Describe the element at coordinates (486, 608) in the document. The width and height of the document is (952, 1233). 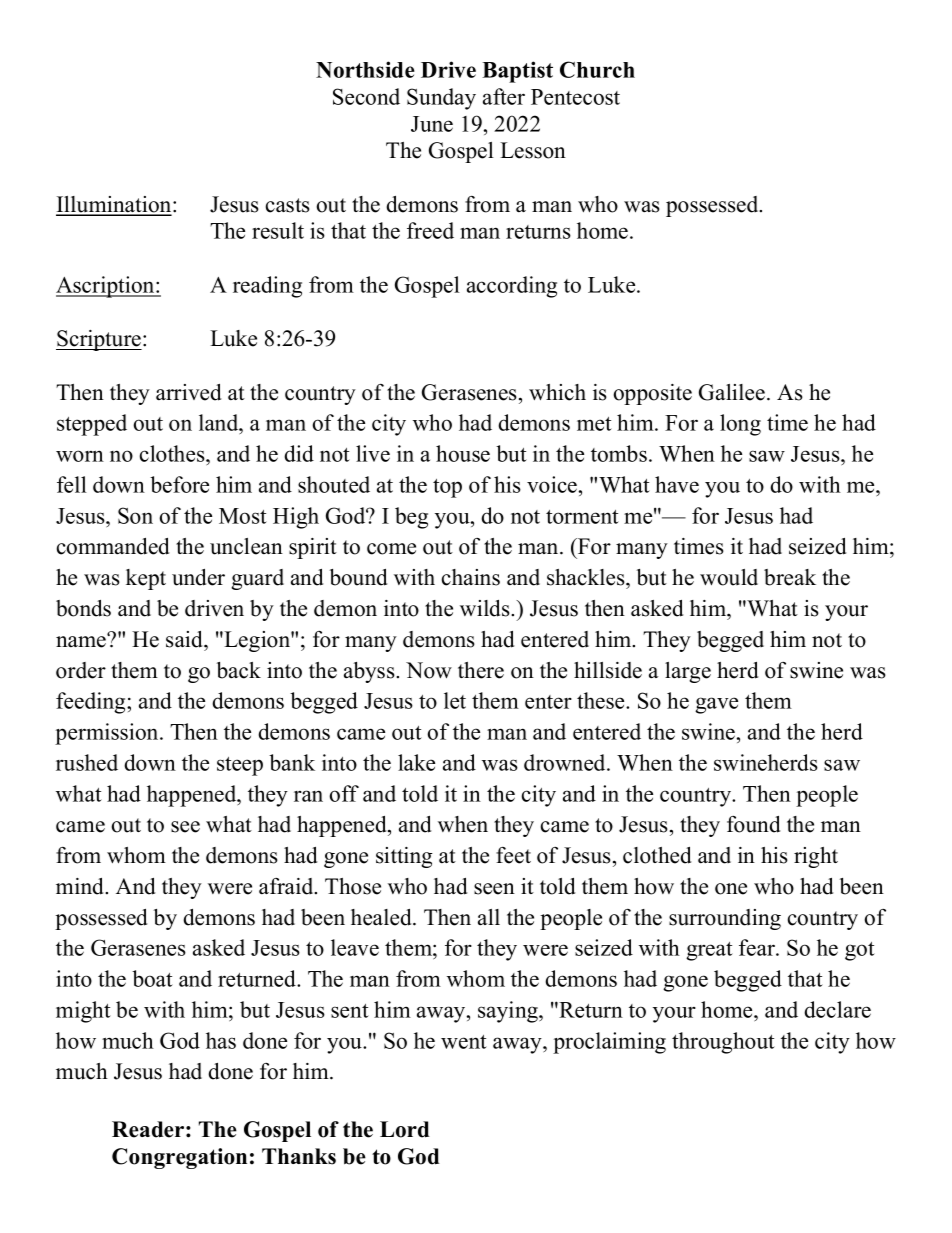
I see `wilds` at that location.
